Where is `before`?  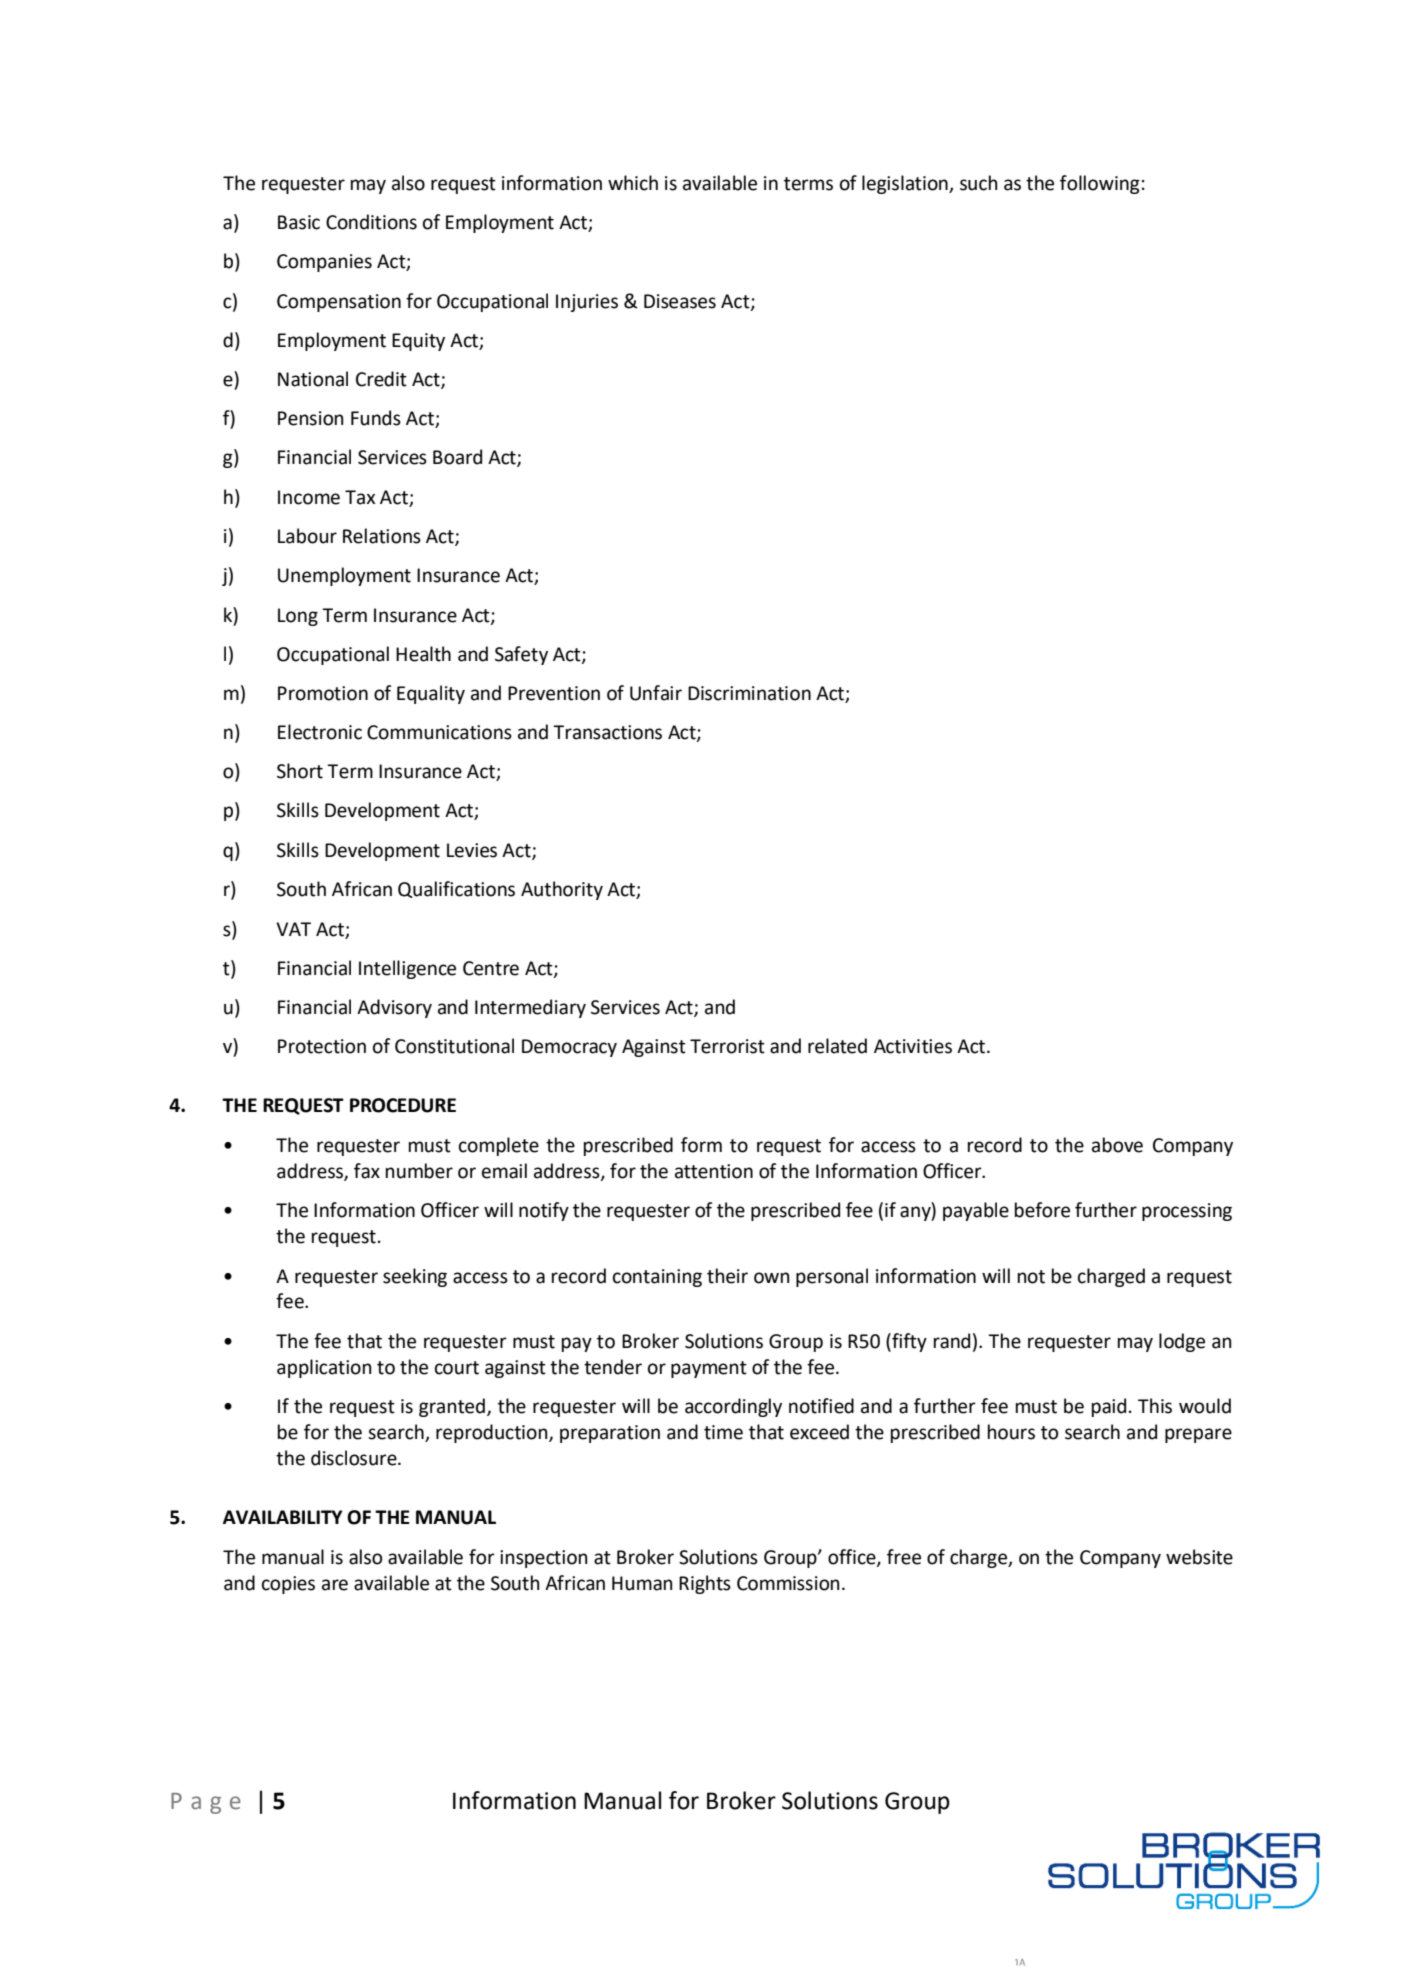
before is located at coordinates (1042, 1210).
